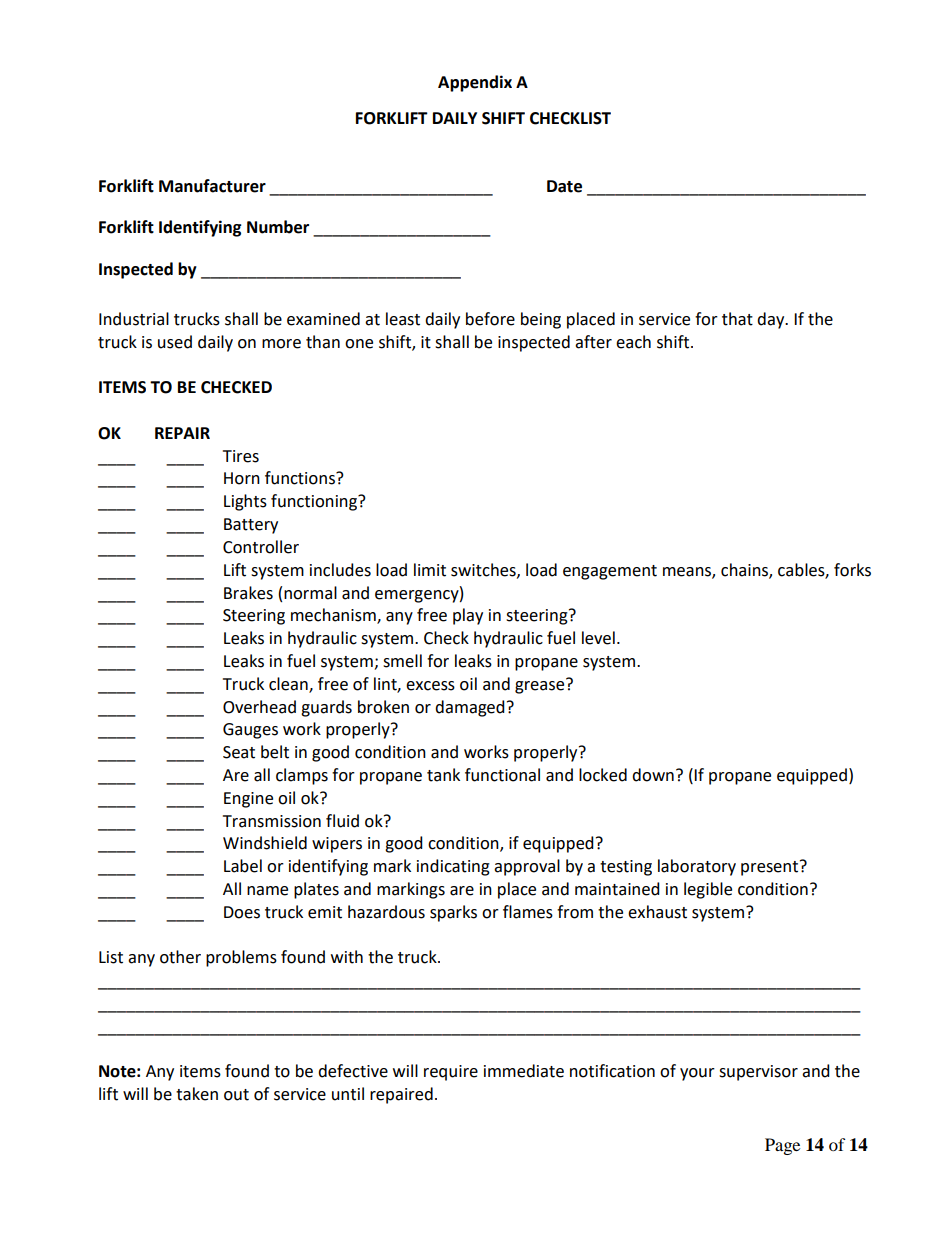  I want to click on out, so click(236, 1095).
